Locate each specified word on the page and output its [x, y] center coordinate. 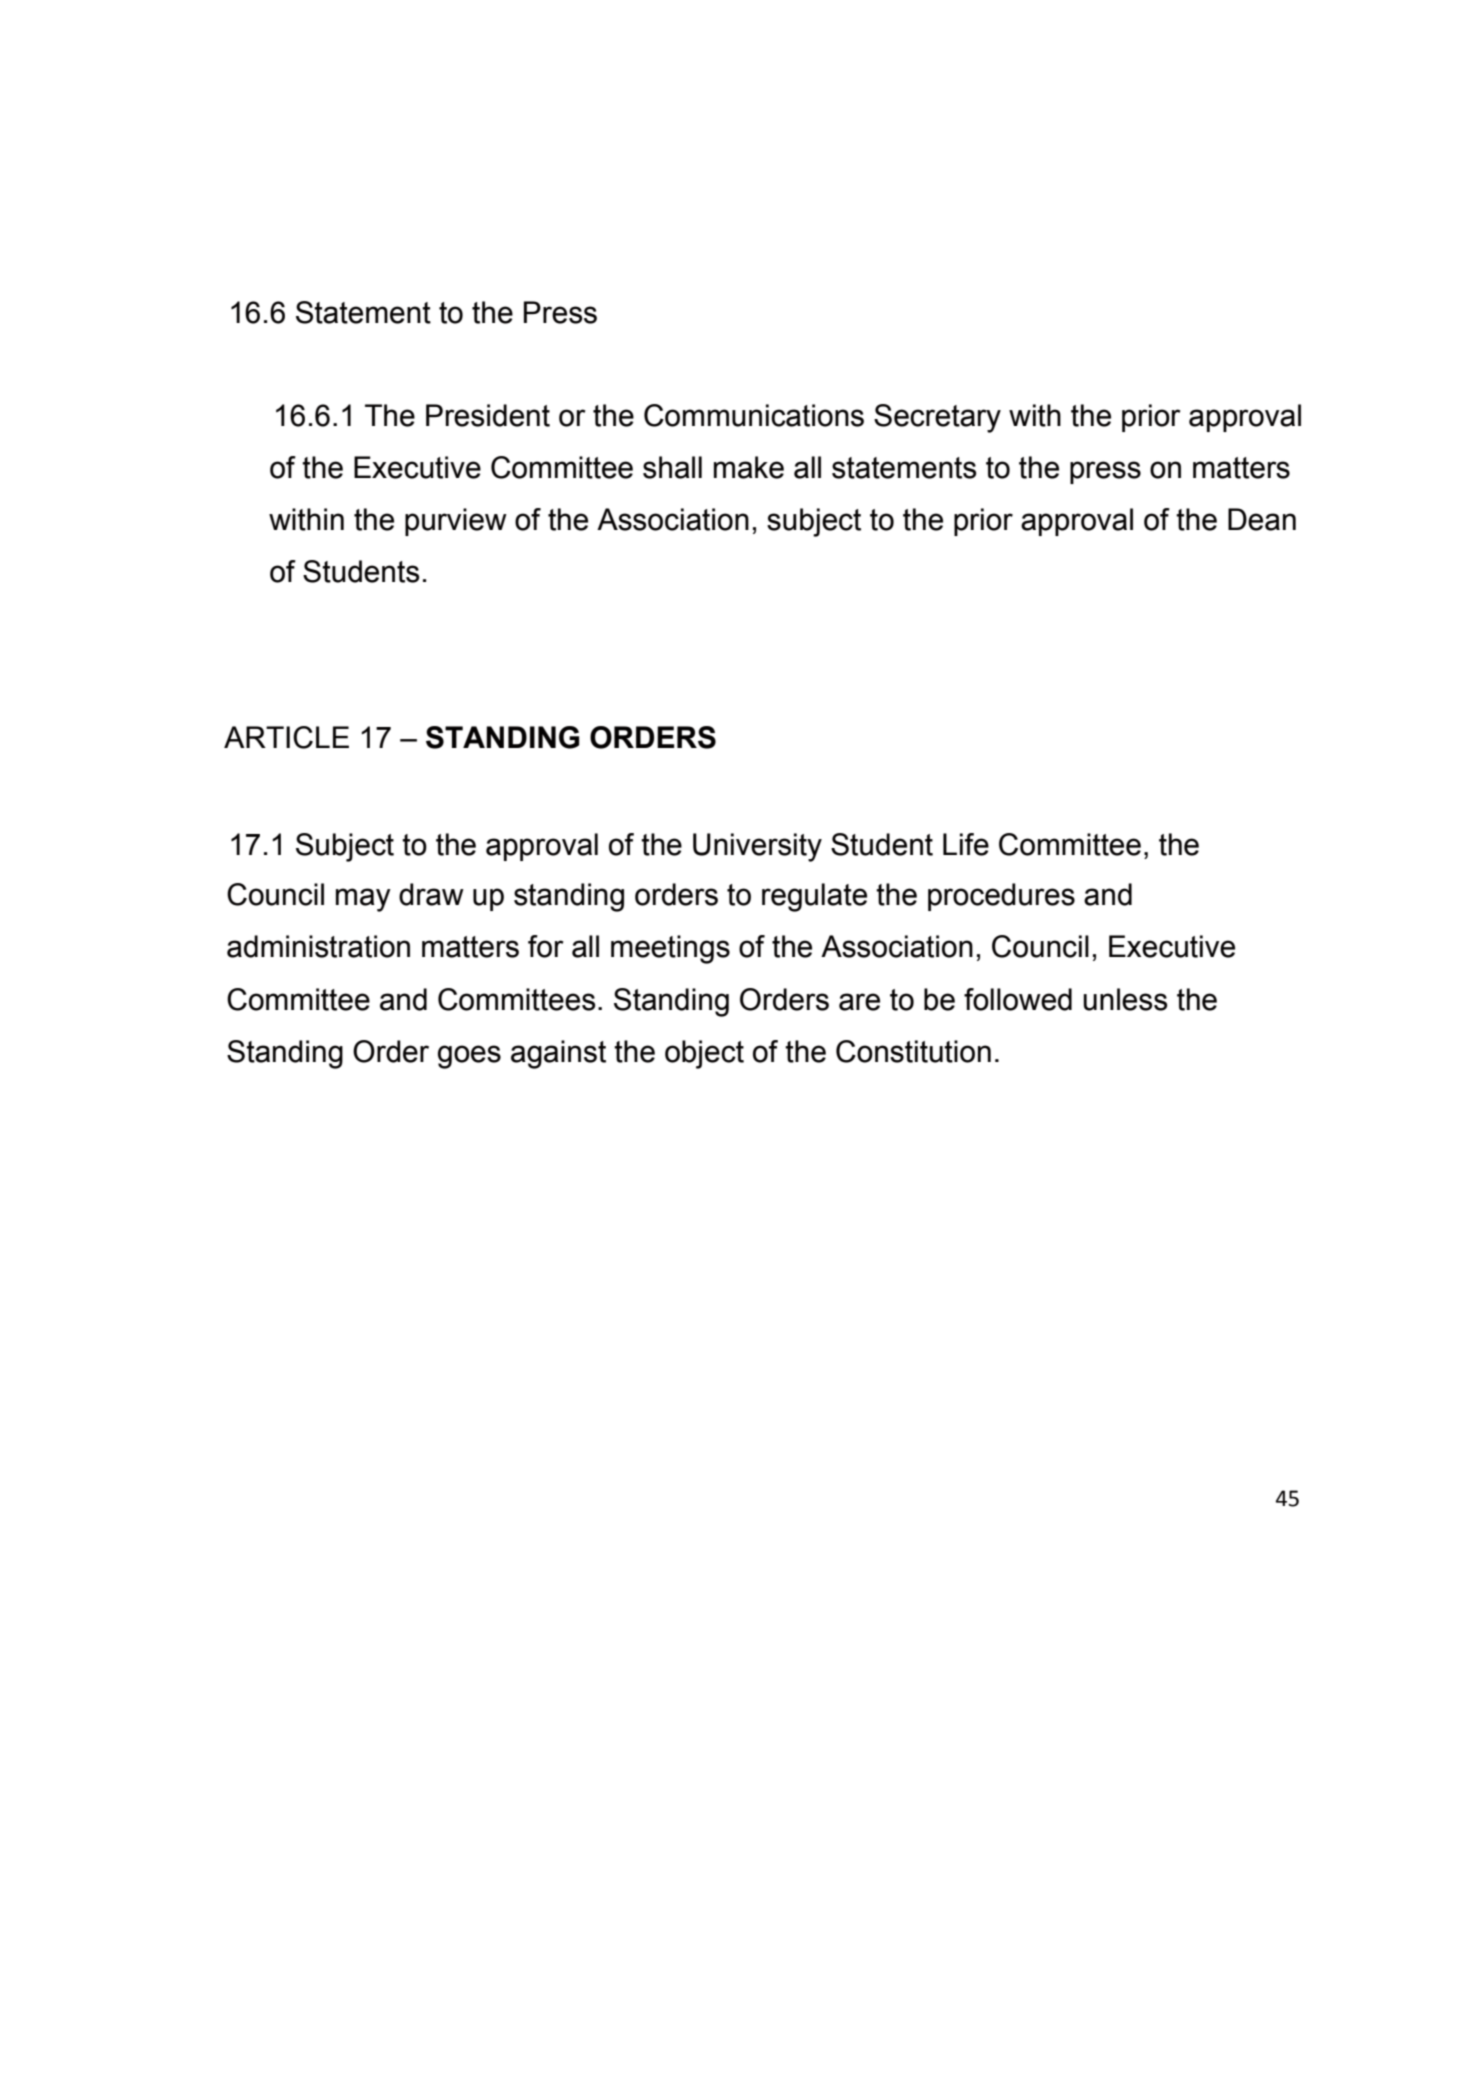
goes [469, 1057]
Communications [754, 415]
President [488, 415]
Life [966, 844]
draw [431, 894]
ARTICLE [286, 737]
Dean [1262, 519]
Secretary [937, 418]
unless [1125, 999]
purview [456, 522]
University [757, 847]
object [704, 1054]
